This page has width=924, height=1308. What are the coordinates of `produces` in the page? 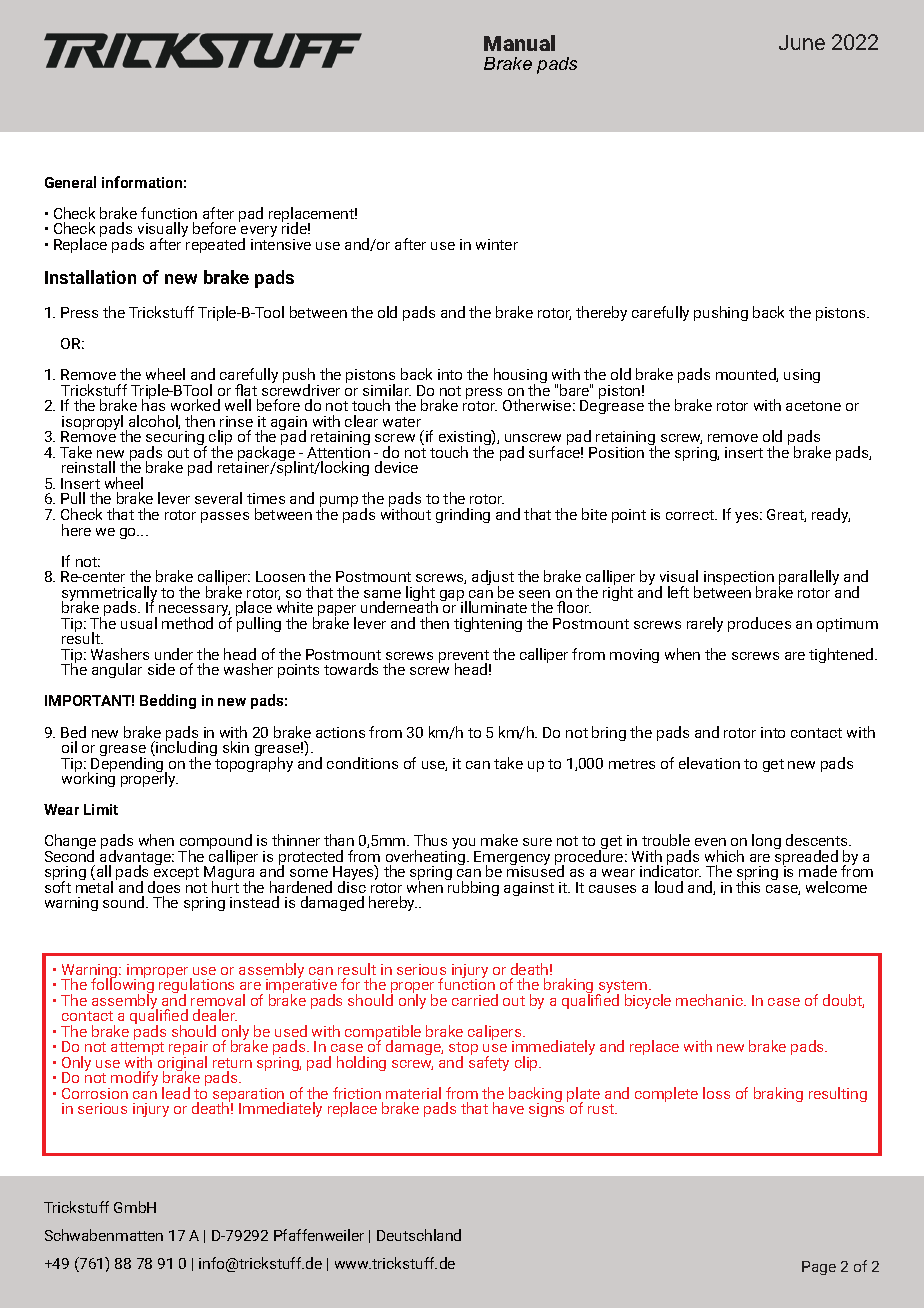 It's located at (759, 624).
